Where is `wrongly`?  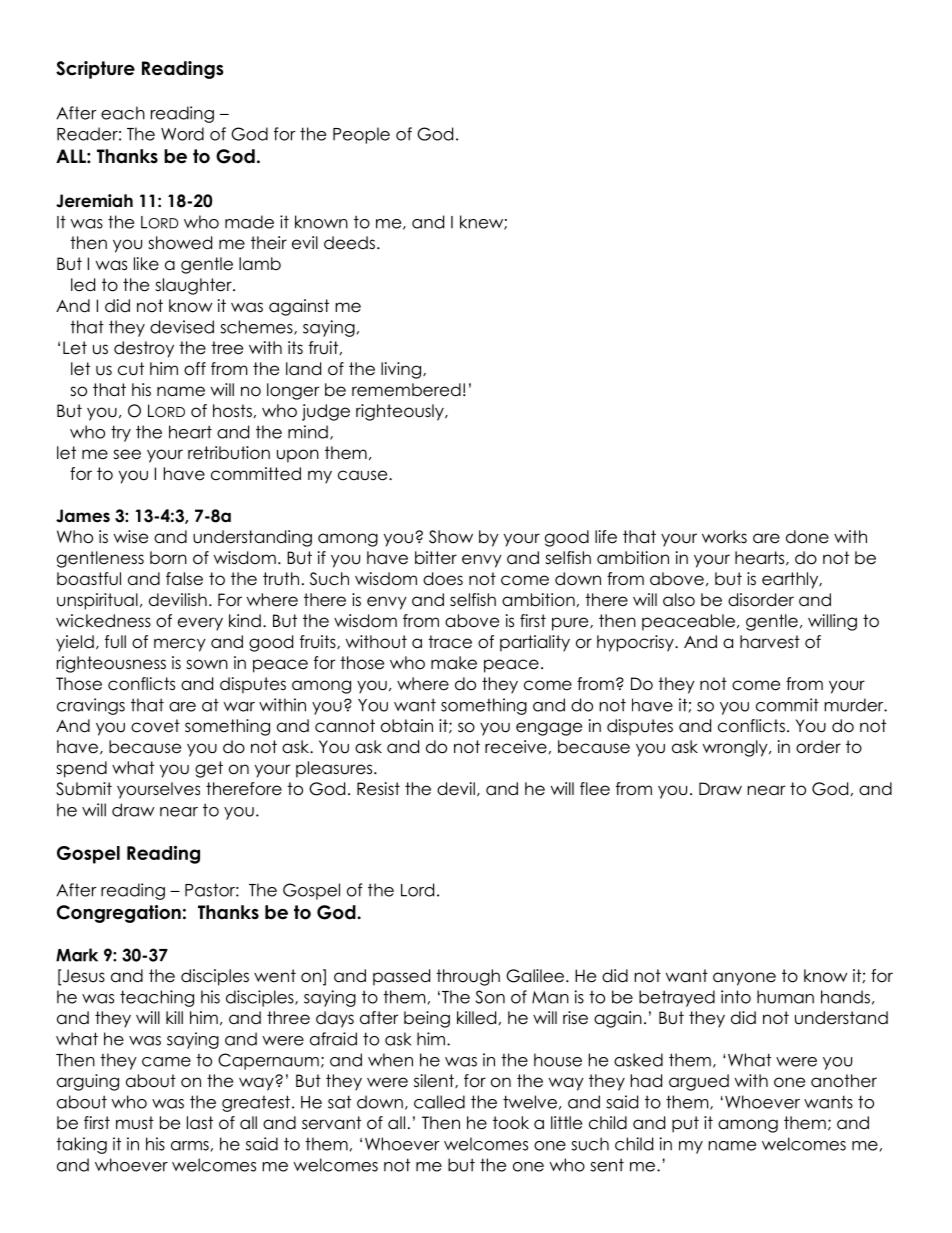
wrongly is located at coordinates (736, 748).
